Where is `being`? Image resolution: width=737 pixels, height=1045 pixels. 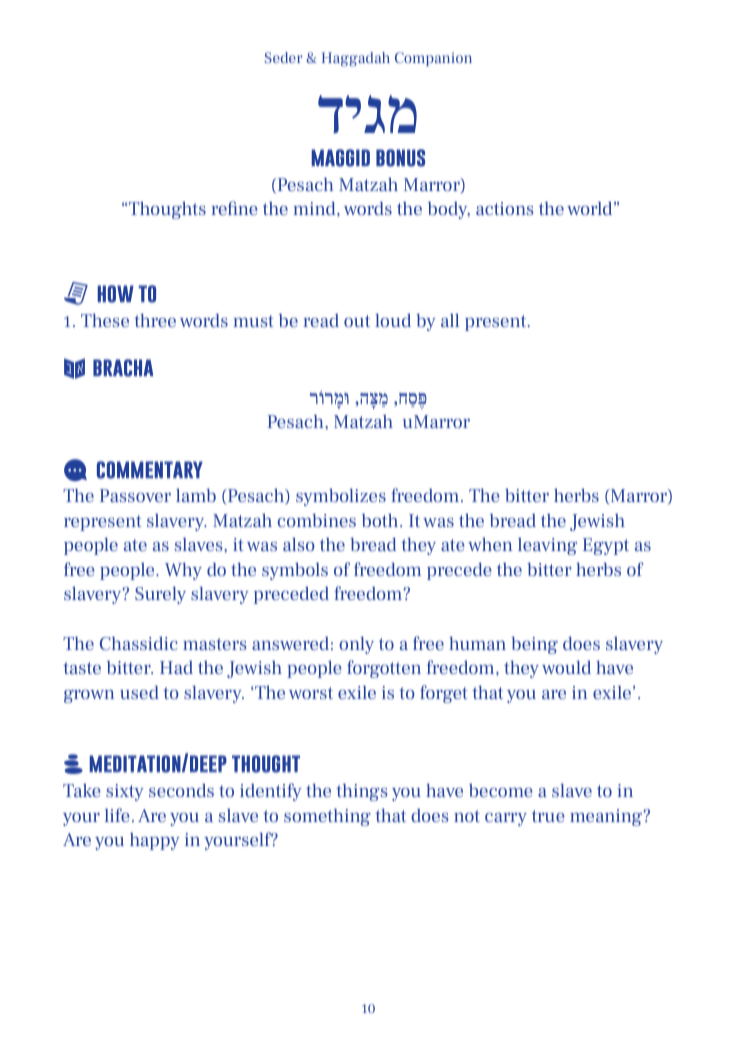
being is located at coordinates (534, 645).
